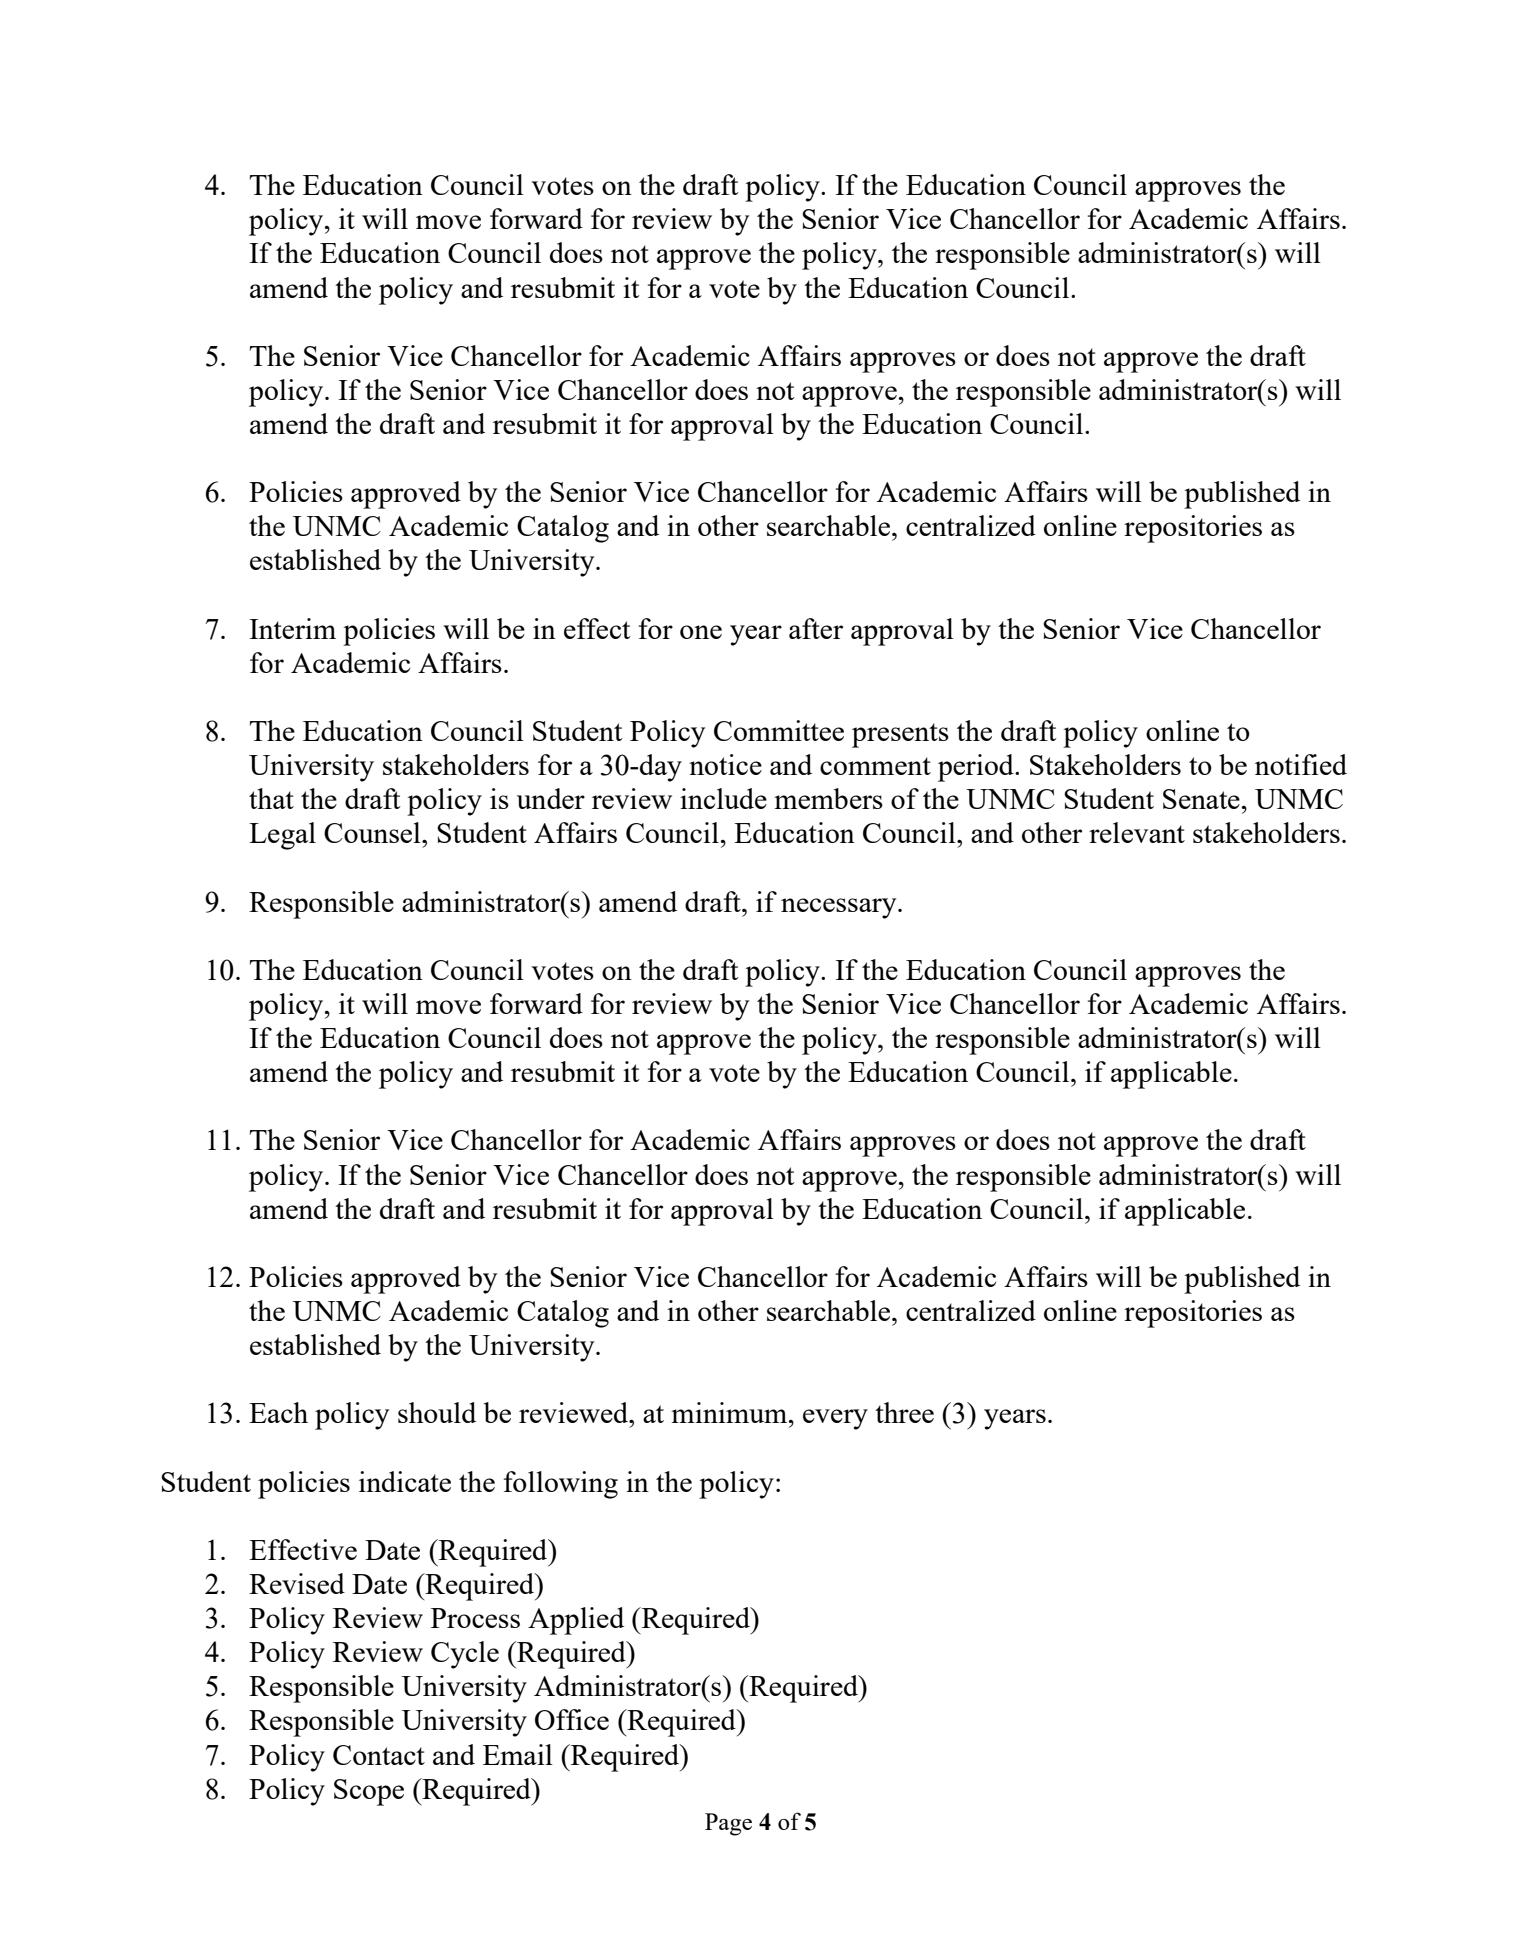 The image size is (1513, 1958). Describe the element at coordinates (282, 836) in the screenshot. I see `Legal` at that location.
